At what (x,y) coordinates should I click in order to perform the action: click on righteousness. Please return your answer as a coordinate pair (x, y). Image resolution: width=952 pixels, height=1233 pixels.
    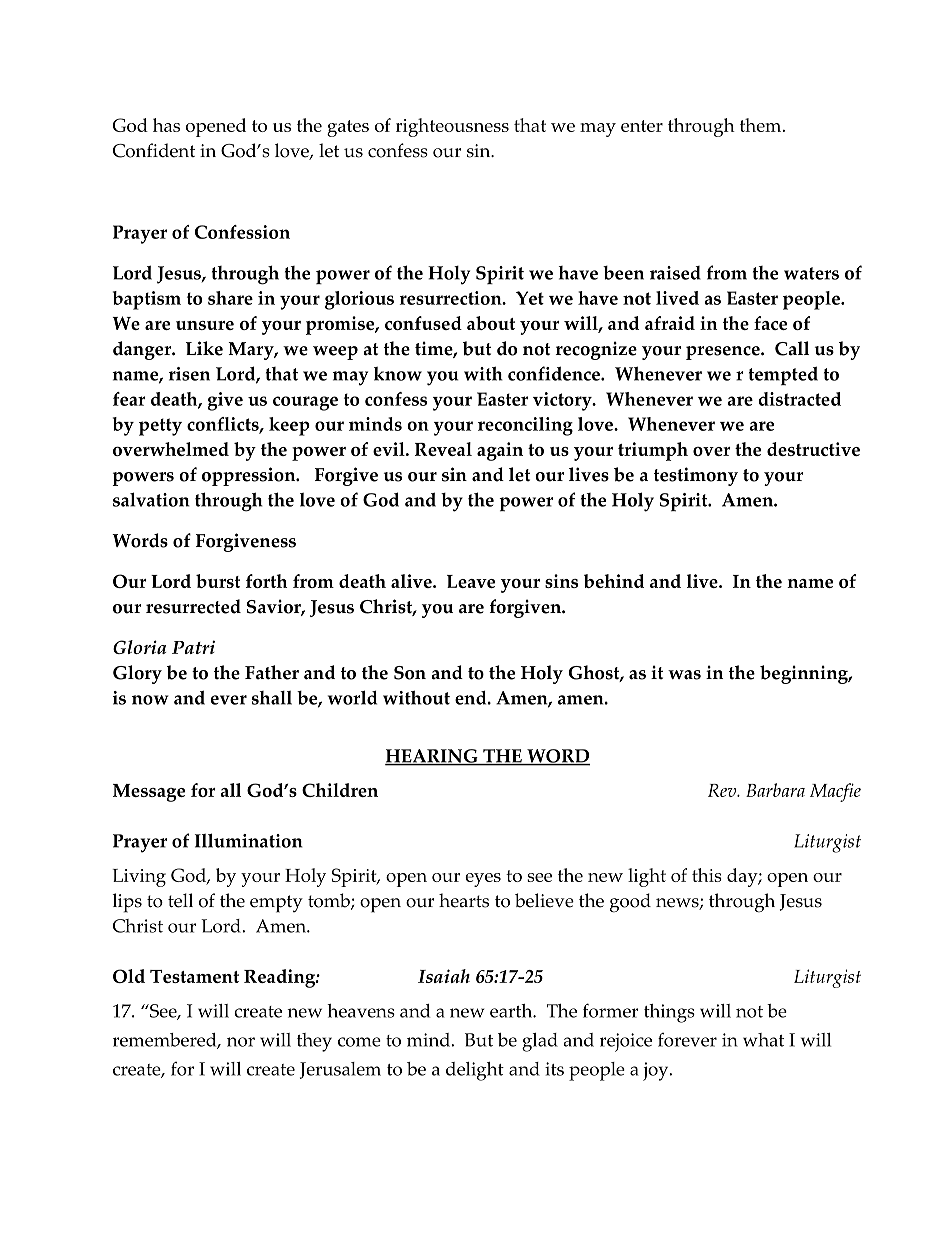
    Looking at the image, I should click on (452, 127).
